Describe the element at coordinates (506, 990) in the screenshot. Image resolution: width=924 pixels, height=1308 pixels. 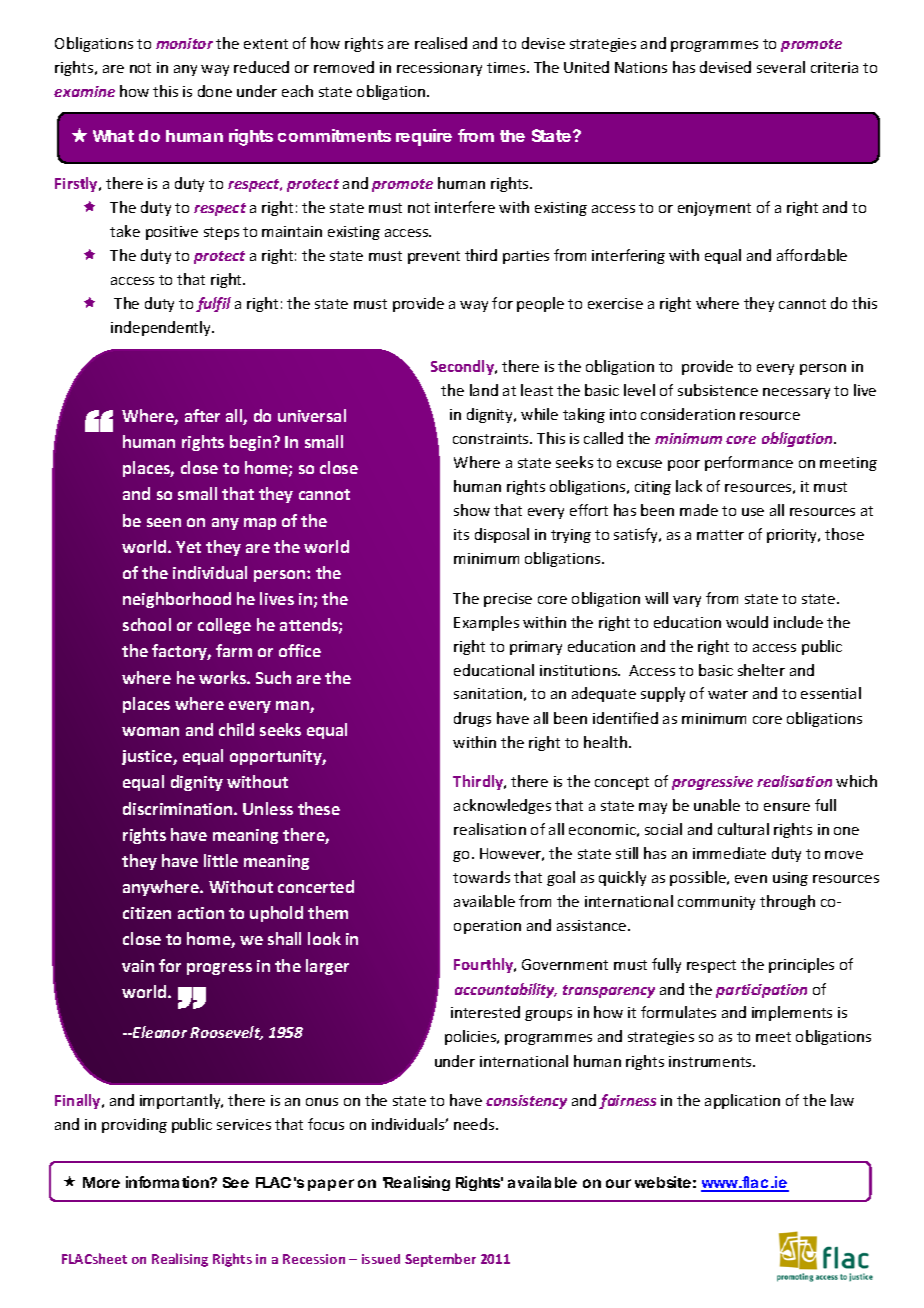
I see `accountability` at that location.
